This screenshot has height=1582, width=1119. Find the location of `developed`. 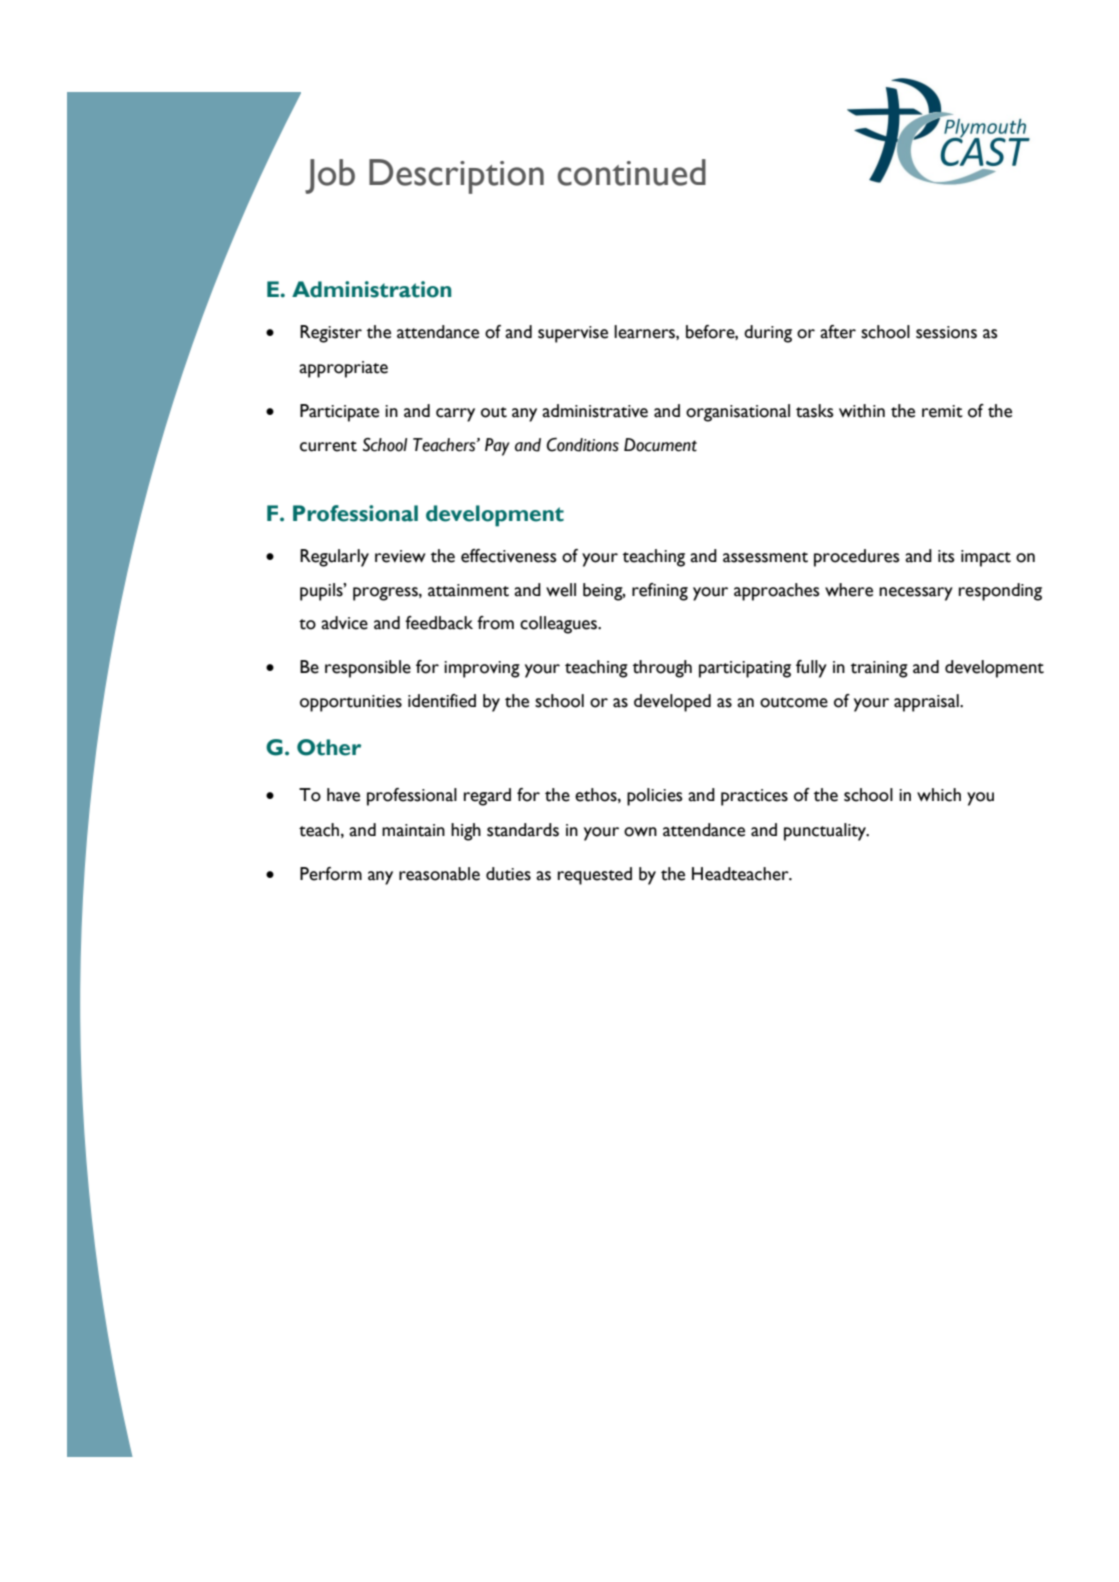

developed is located at coordinates (672, 703).
